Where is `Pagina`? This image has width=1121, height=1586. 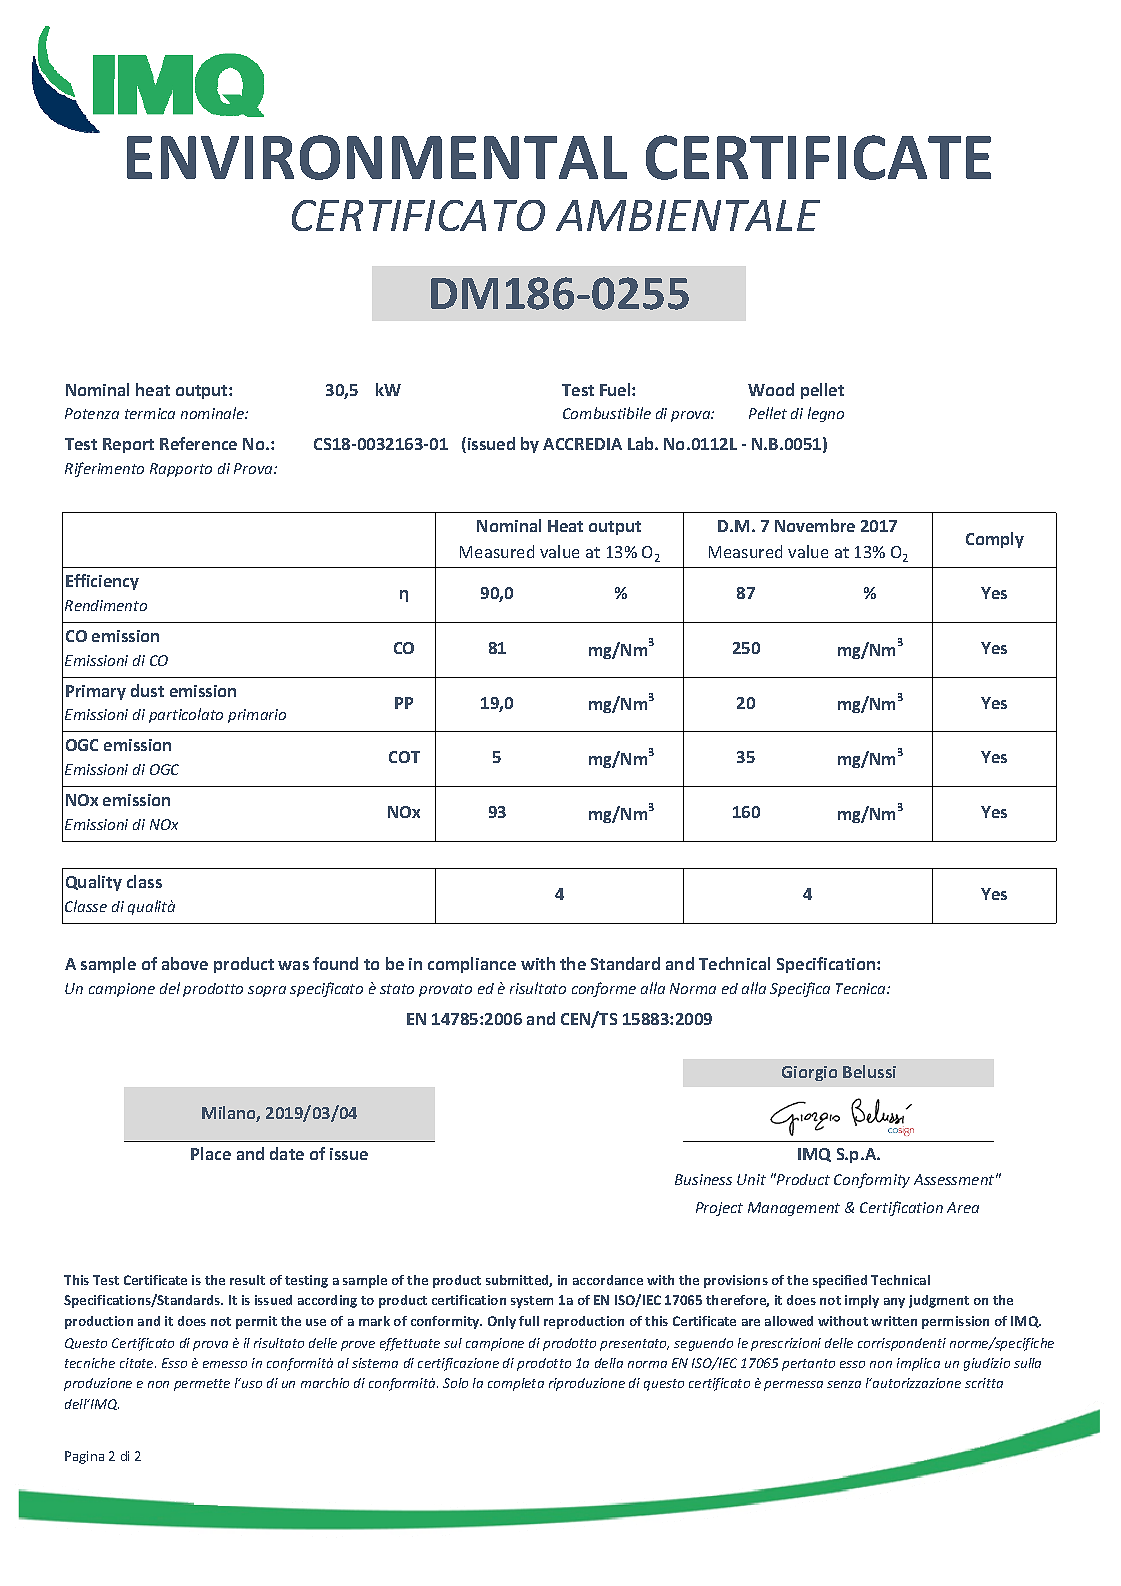
Pagina is located at coordinates (84, 1457).
